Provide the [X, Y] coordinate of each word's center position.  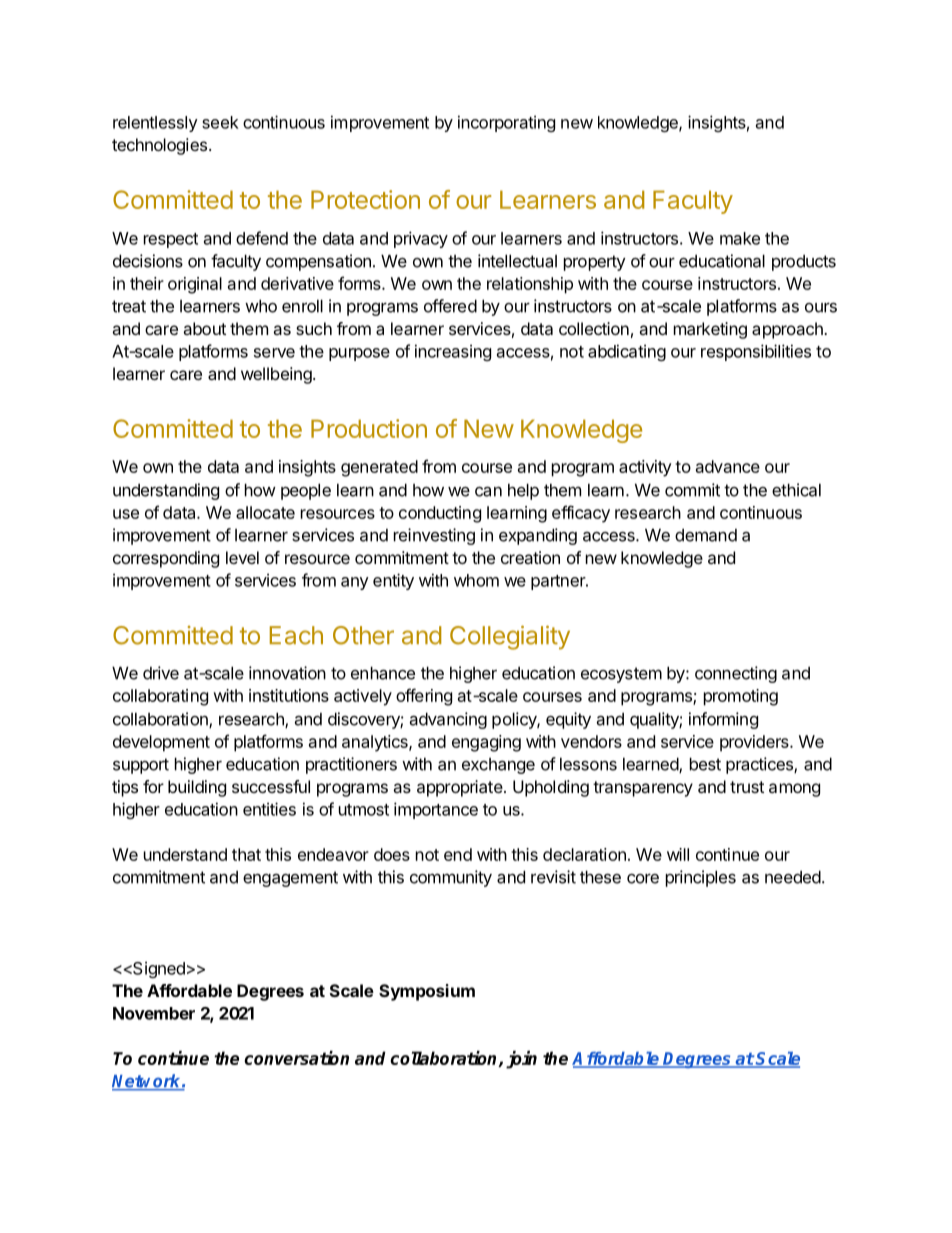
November [154, 1013]
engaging [486, 743]
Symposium [427, 992]
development [161, 743]
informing [723, 720]
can [488, 491]
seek [220, 122]
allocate [265, 512]
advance [728, 466]
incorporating [506, 123]
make [740, 238]
